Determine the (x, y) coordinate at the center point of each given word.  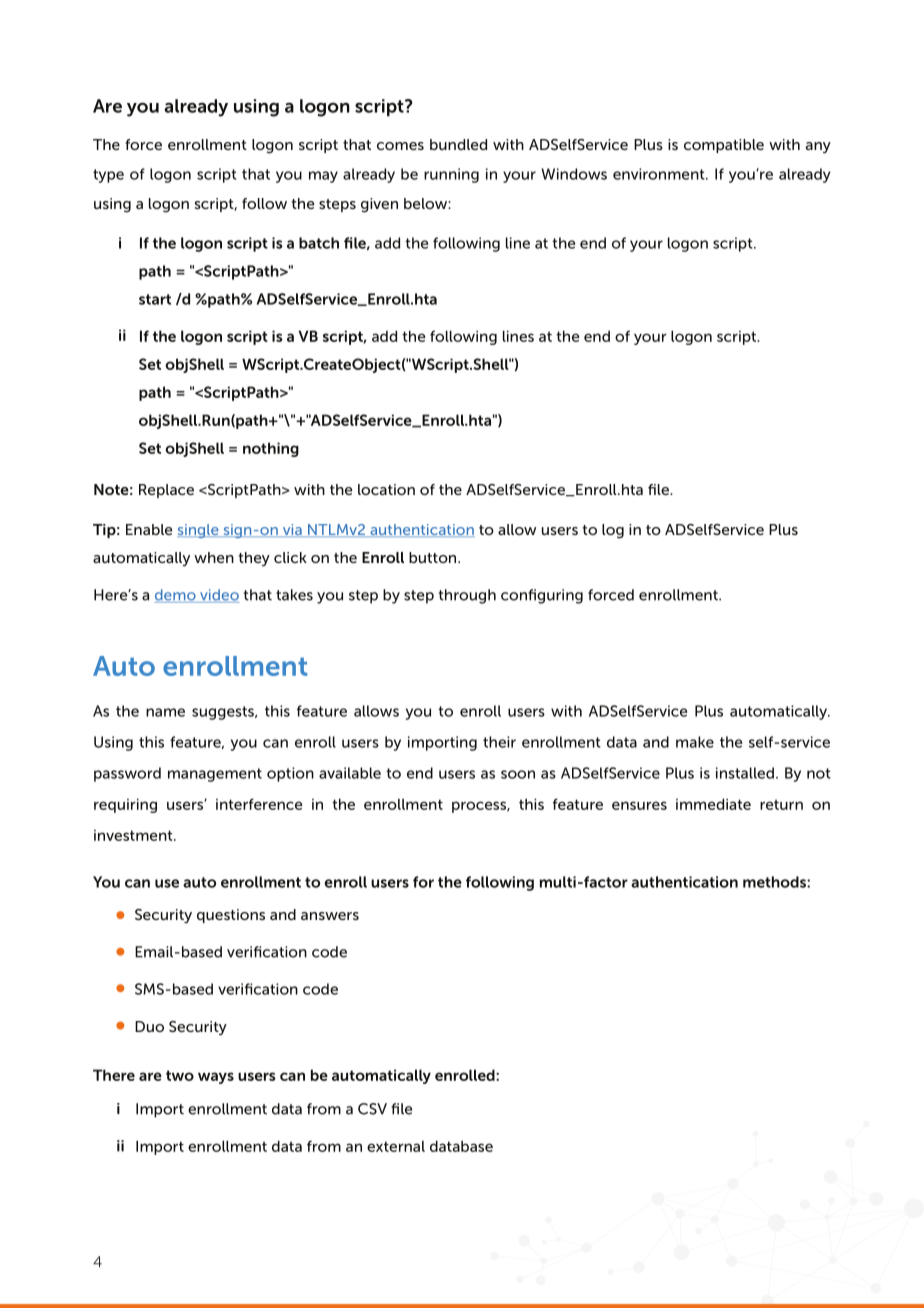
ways (216, 1078)
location (386, 489)
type (108, 176)
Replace (166, 491)
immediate (713, 804)
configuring (542, 596)
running (451, 175)
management (215, 775)
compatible (724, 146)
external (396, 1146)
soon (518, 774)
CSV (372, 1109)
